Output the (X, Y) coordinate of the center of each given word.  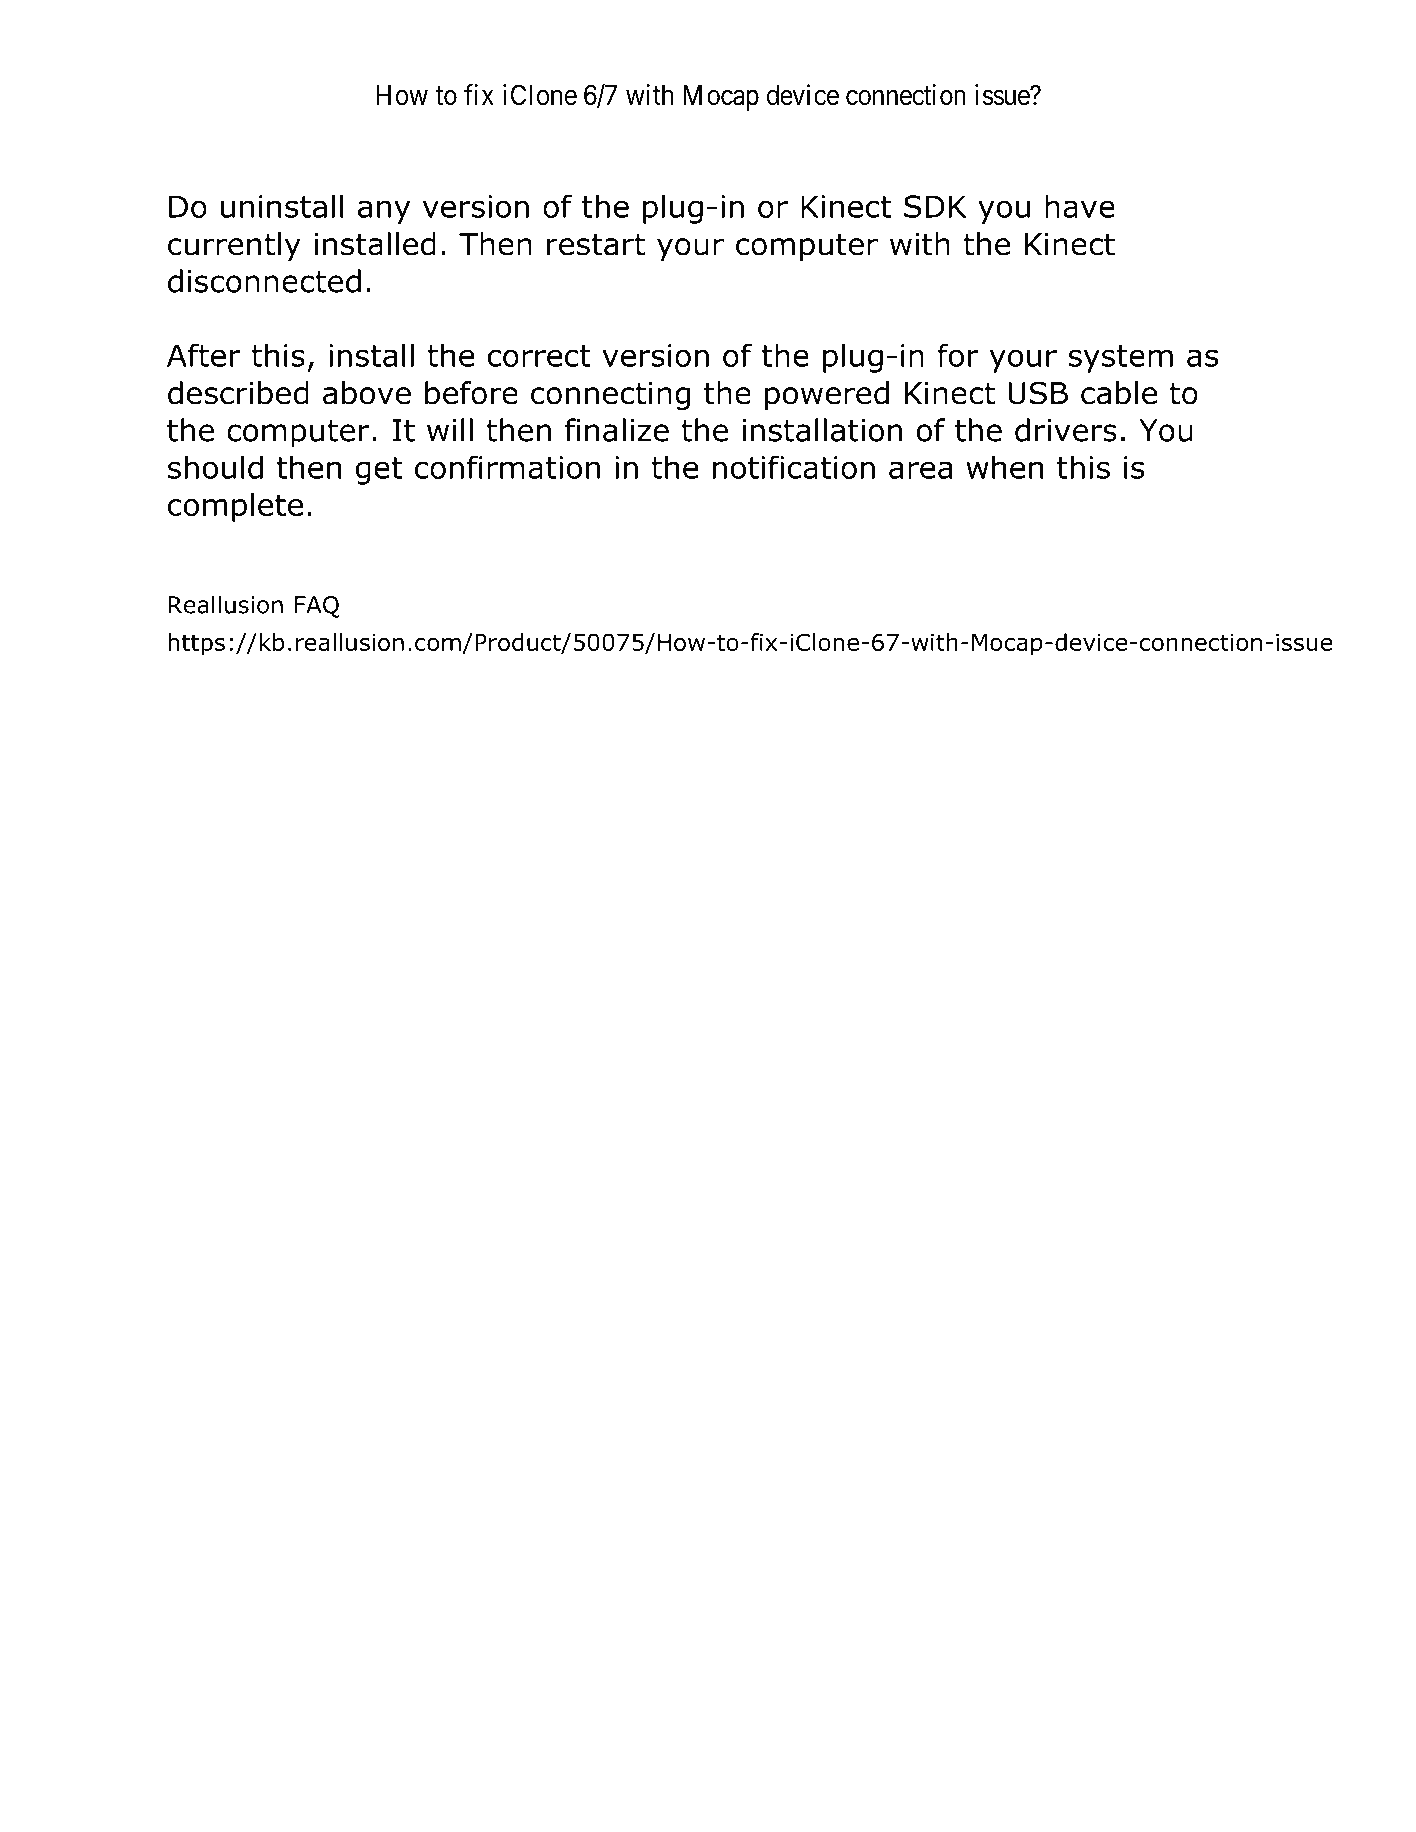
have (1080, 206)
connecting (610, 396)
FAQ (317, 607)
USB (1038, 393)
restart (596, 245)
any (384, 212)
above (367, 393)
